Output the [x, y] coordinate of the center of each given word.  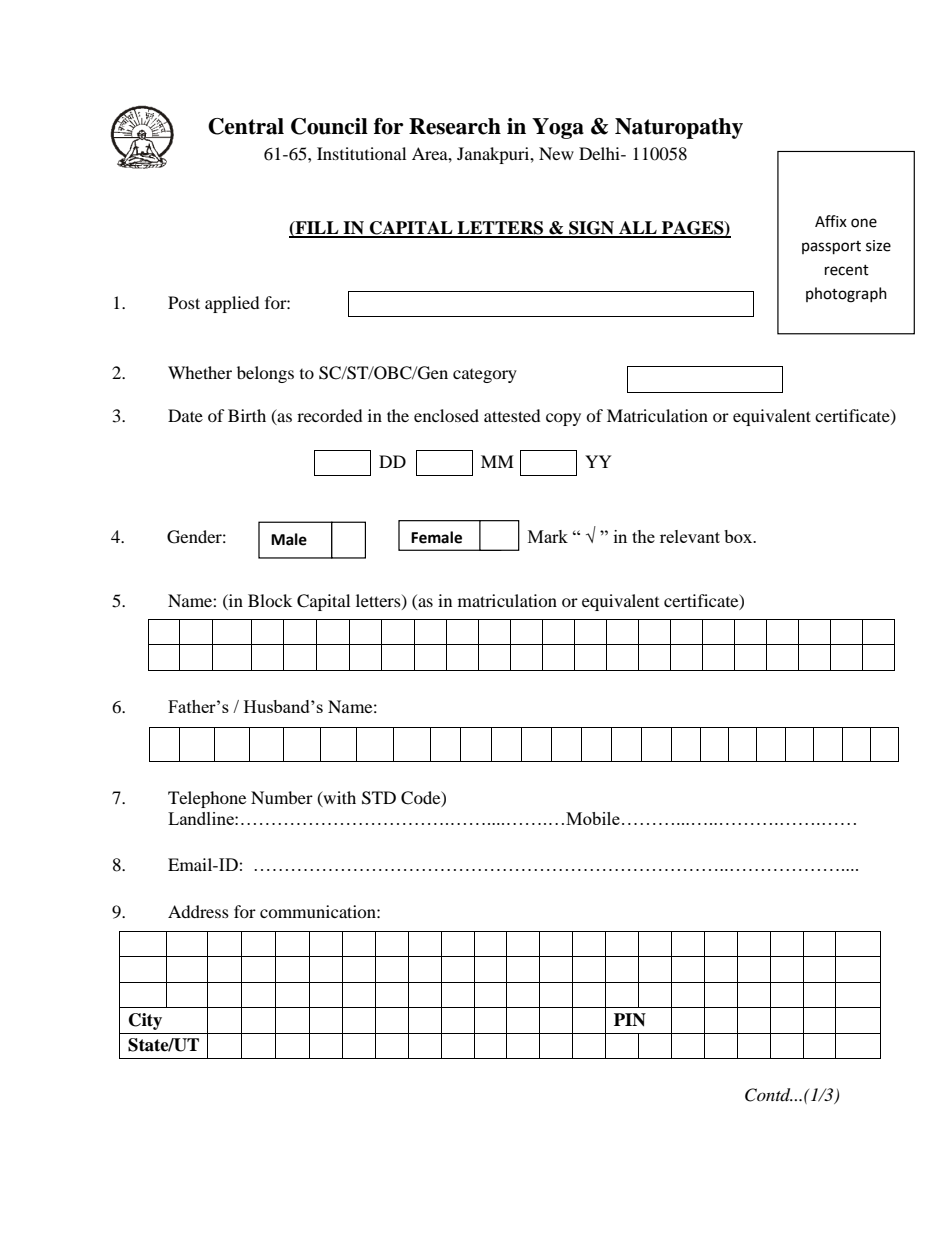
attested [512, 415]
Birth [247, 415]
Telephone [207, 799]
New [556, 153]
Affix [831, 221]
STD [379, 798]
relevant [690, 536]
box [739, 536]
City [145, 1021]
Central [246, 126]
